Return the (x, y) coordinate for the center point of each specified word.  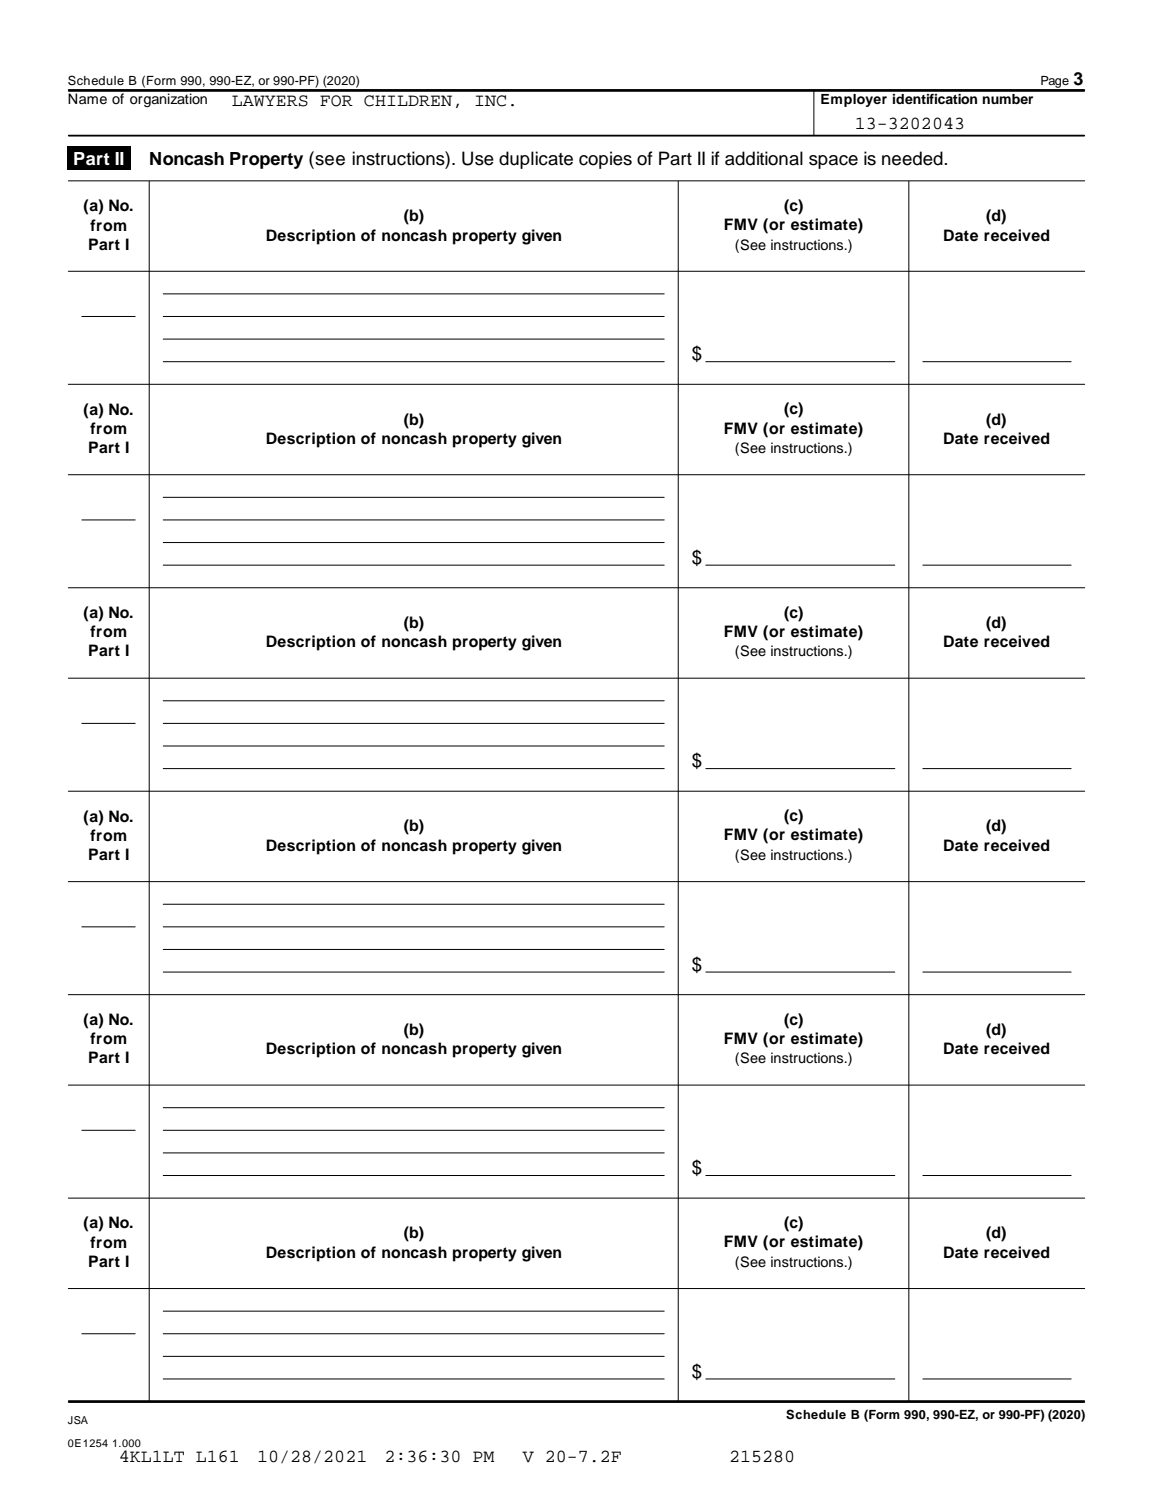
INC (490, 101)
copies (605, 160)
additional (764, 158)
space (833, 162)
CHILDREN (408, 101)
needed (912, 158)
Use (478, 158)
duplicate (536, 160)
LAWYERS (270, 101)
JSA (78, 1420)
